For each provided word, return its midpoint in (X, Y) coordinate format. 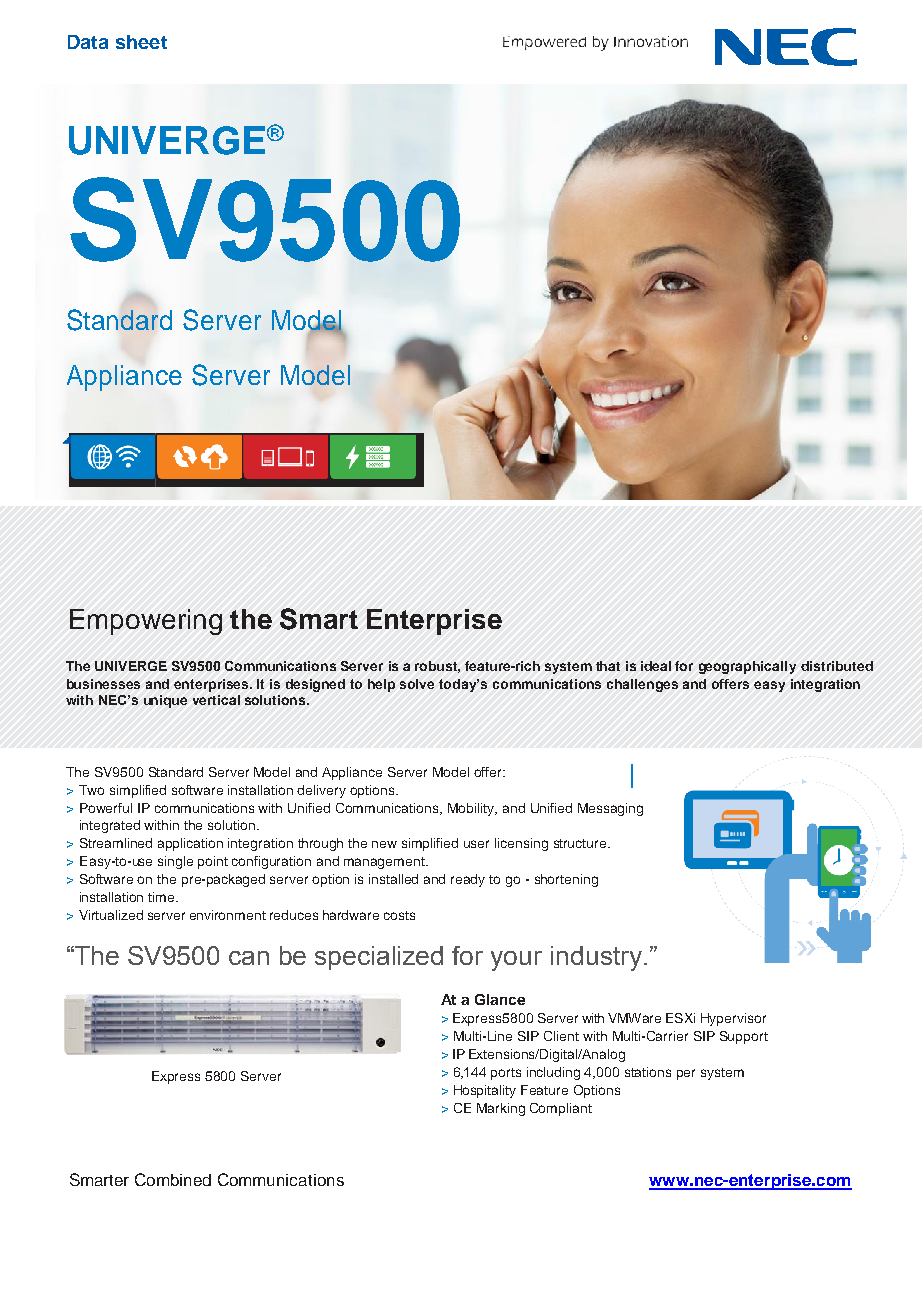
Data (88, 42)
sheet (141, 42)
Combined (173, 1179)
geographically (747, 667)
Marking (501, 1109)
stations (648, 1072)
